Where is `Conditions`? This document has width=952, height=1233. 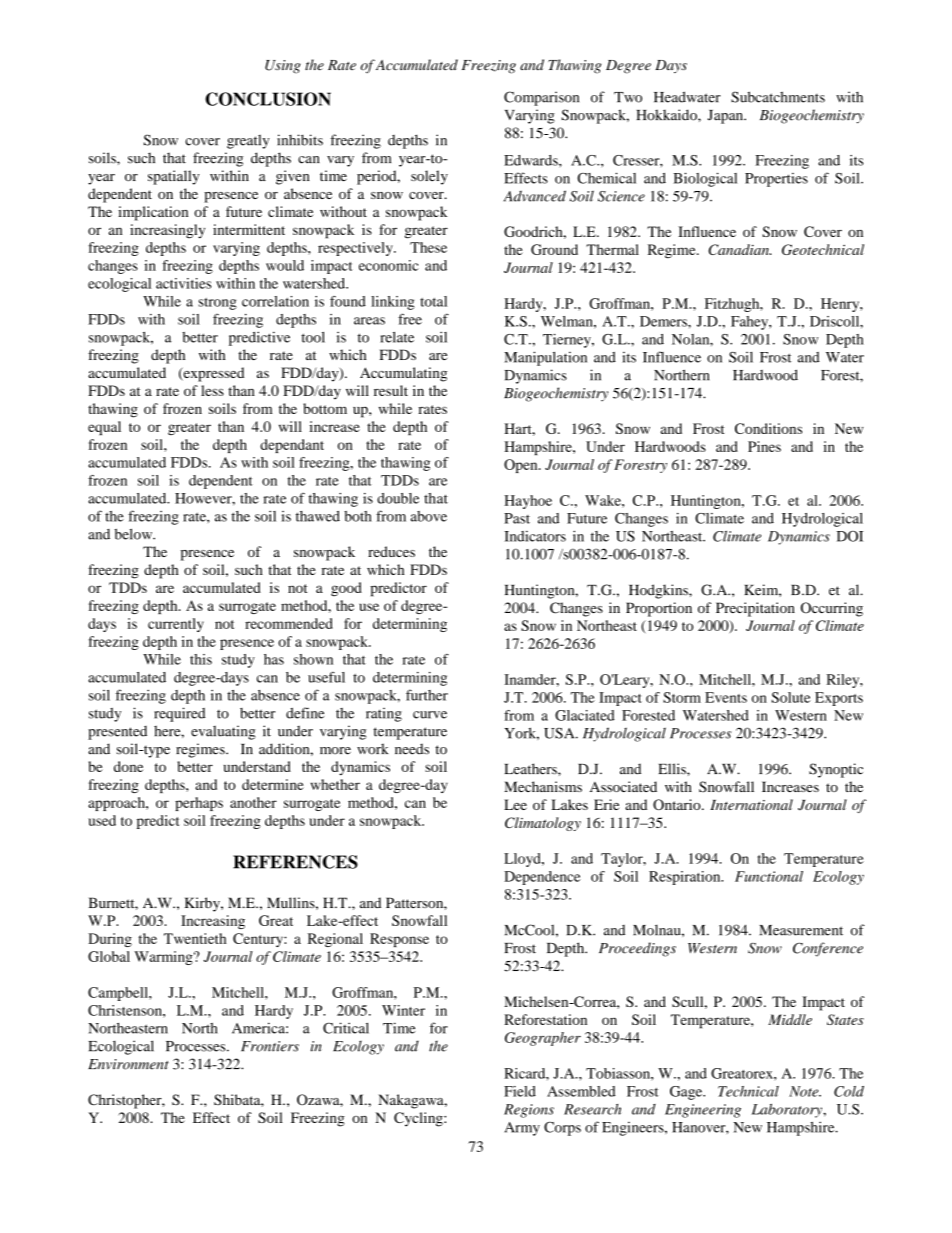
Conditions is located at coordinates (768, 428).
